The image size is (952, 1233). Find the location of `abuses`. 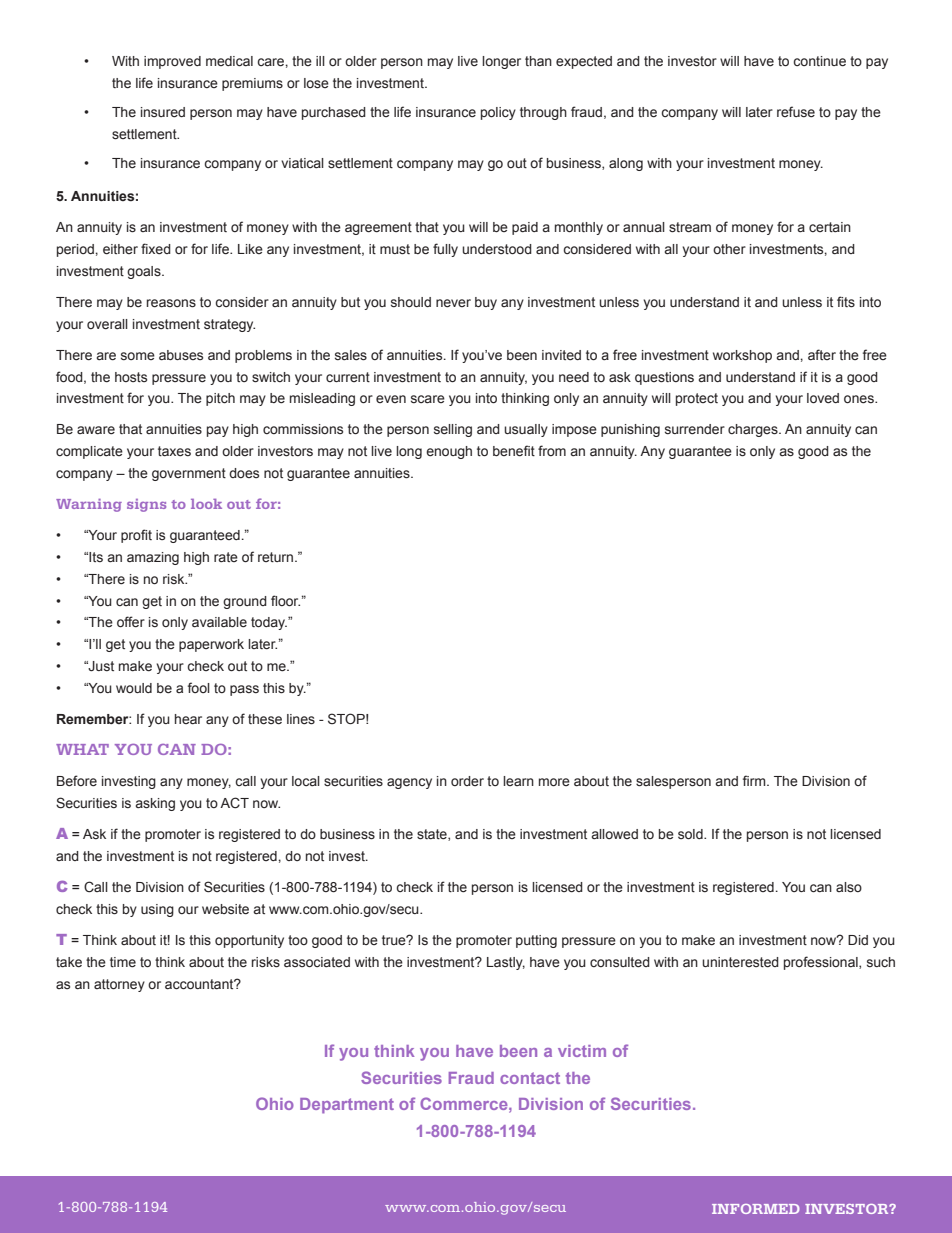

abuses is located at coordinates (181, 355).
